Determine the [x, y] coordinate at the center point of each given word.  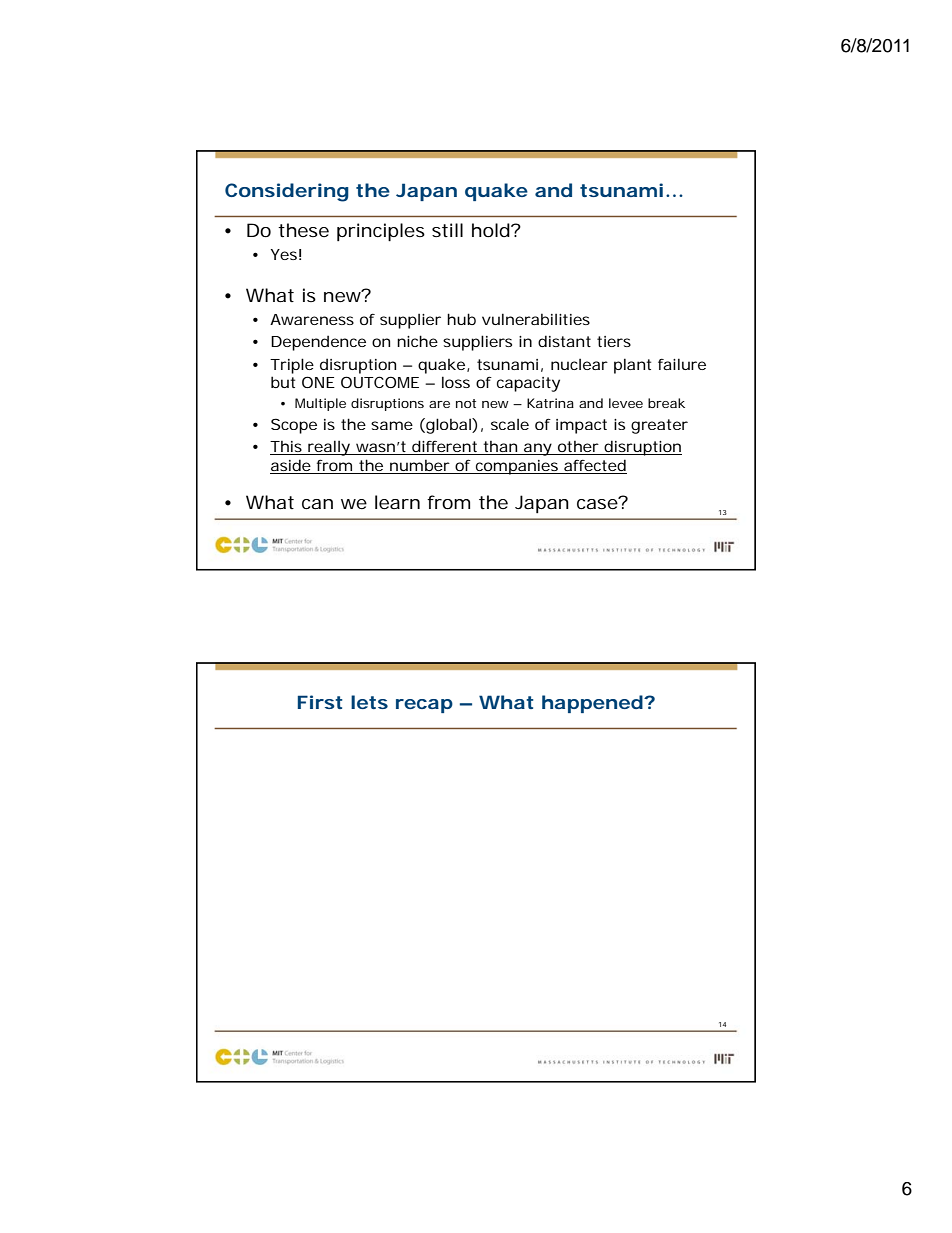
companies [517, 467]
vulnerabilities [536, 319]
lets [369, 702]
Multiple [320, 404]
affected [594, 466]
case [598, 503]
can [317, 504]
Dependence [318, 343]
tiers [614, 341]
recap [424, 706]
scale [510, 424]
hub [461, 319]
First [320, 702]
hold [491, 230]
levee [626, 403]
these [303, 230]
